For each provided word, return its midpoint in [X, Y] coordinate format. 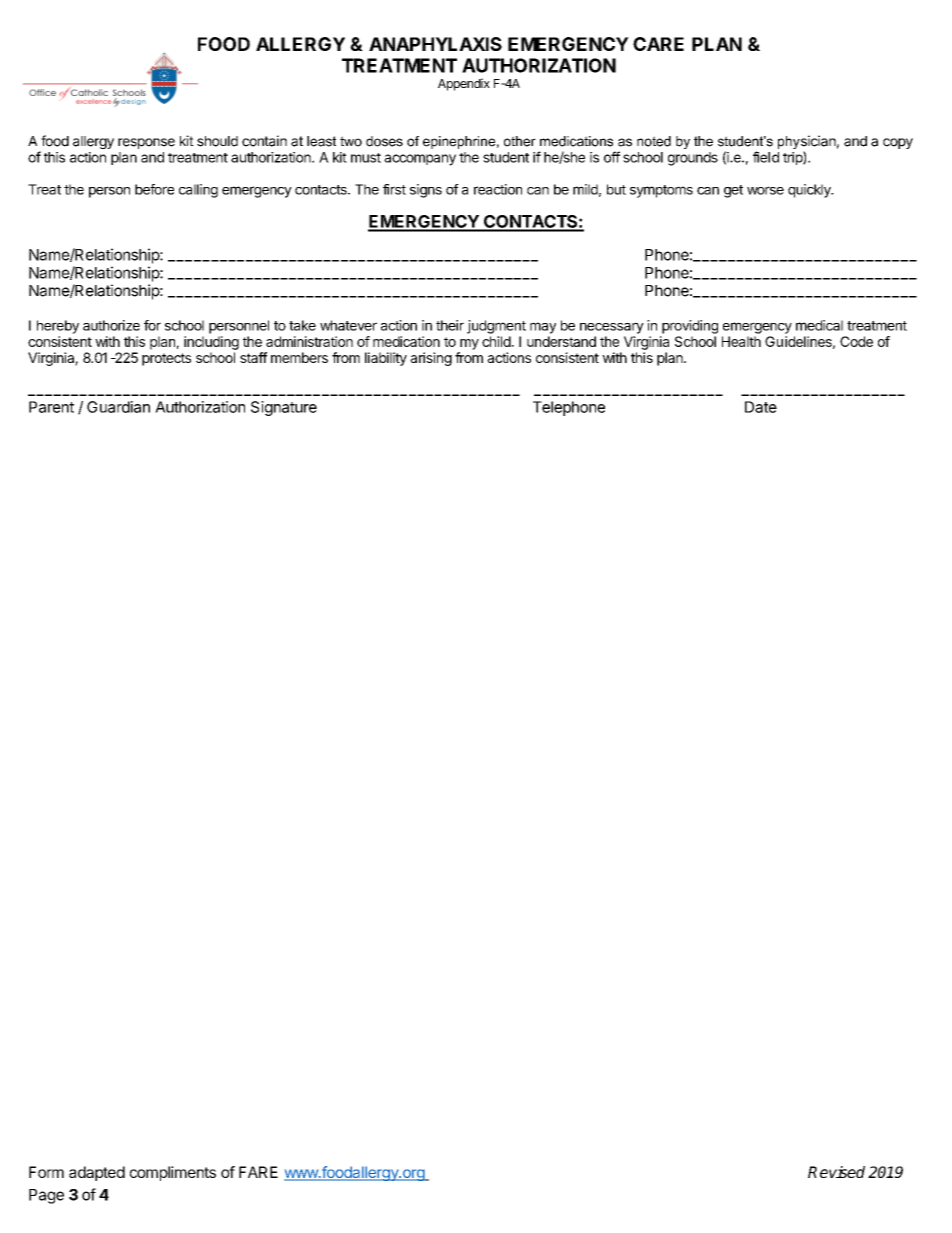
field [766, 157]
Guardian [118, 407]
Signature [284, 408]
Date [761, 407]
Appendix [464, 84]
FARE [258, 1172]
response [146, 143]
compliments [173, 1173]
